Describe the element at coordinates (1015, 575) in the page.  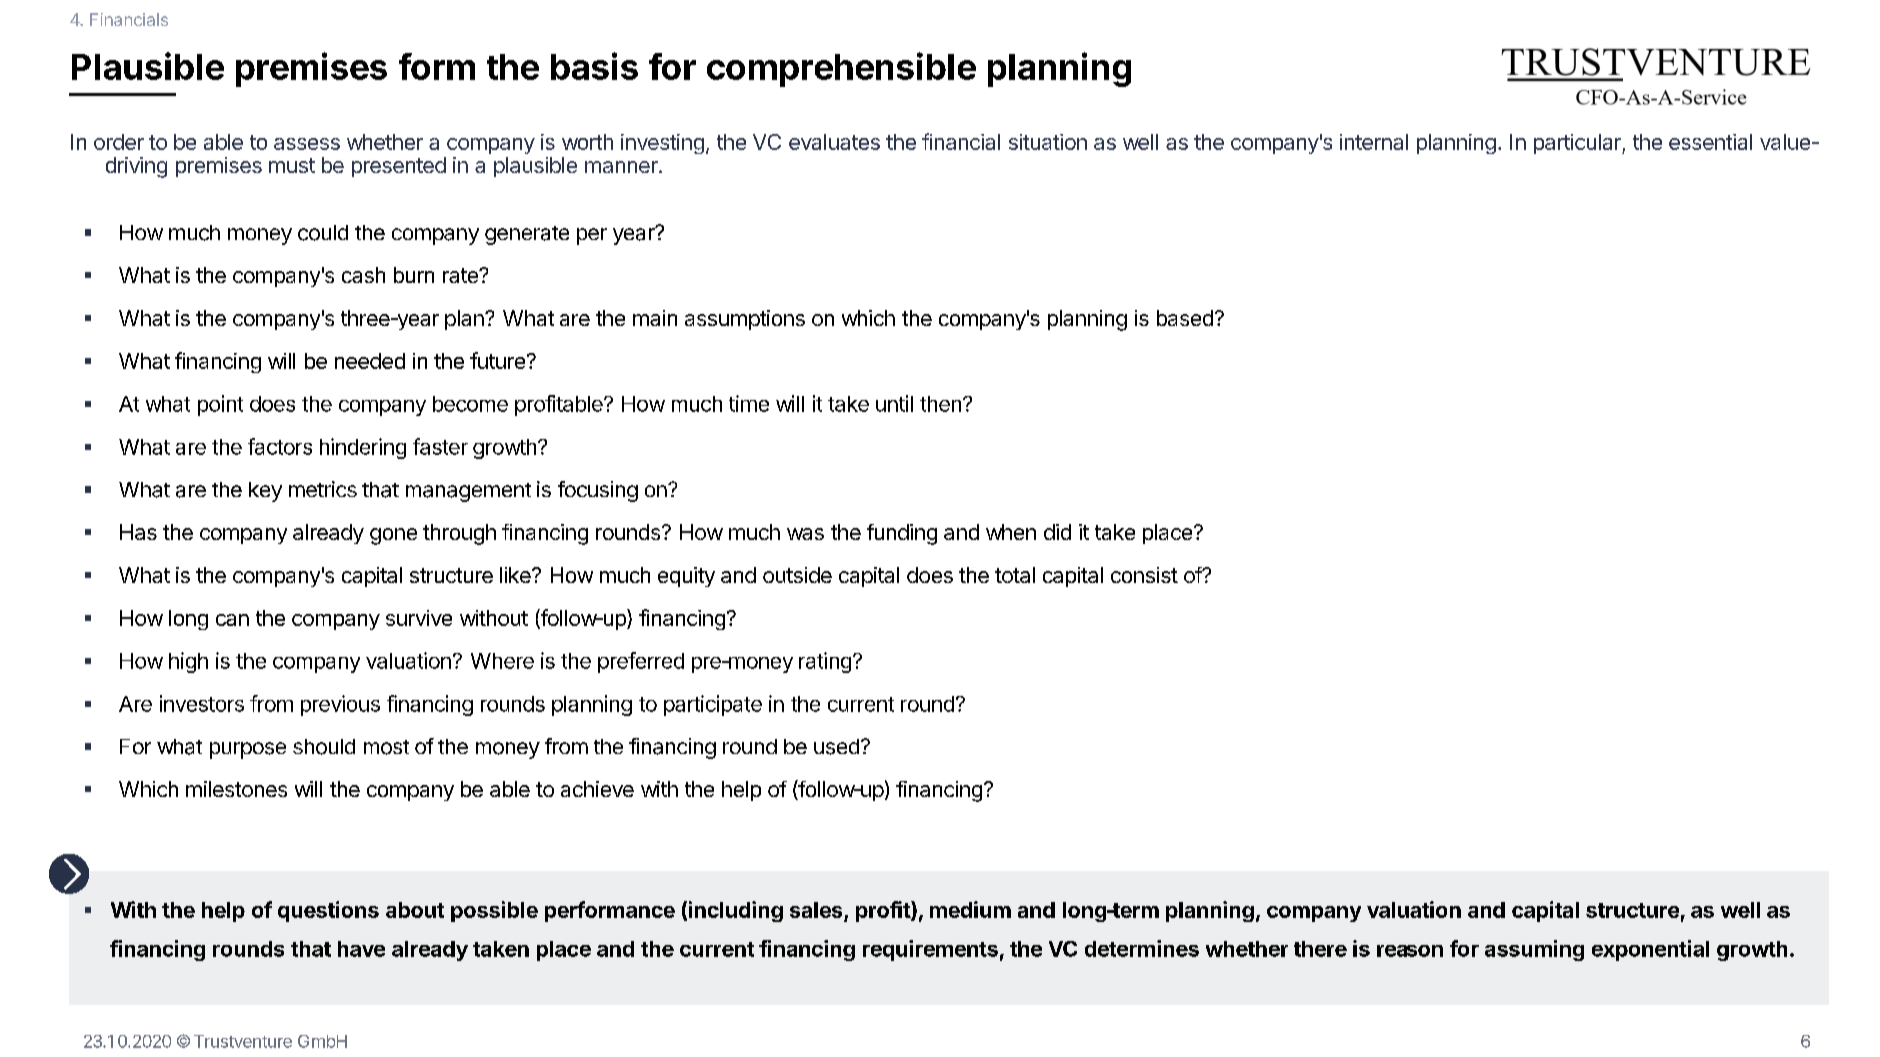
I see `total` at that location.
